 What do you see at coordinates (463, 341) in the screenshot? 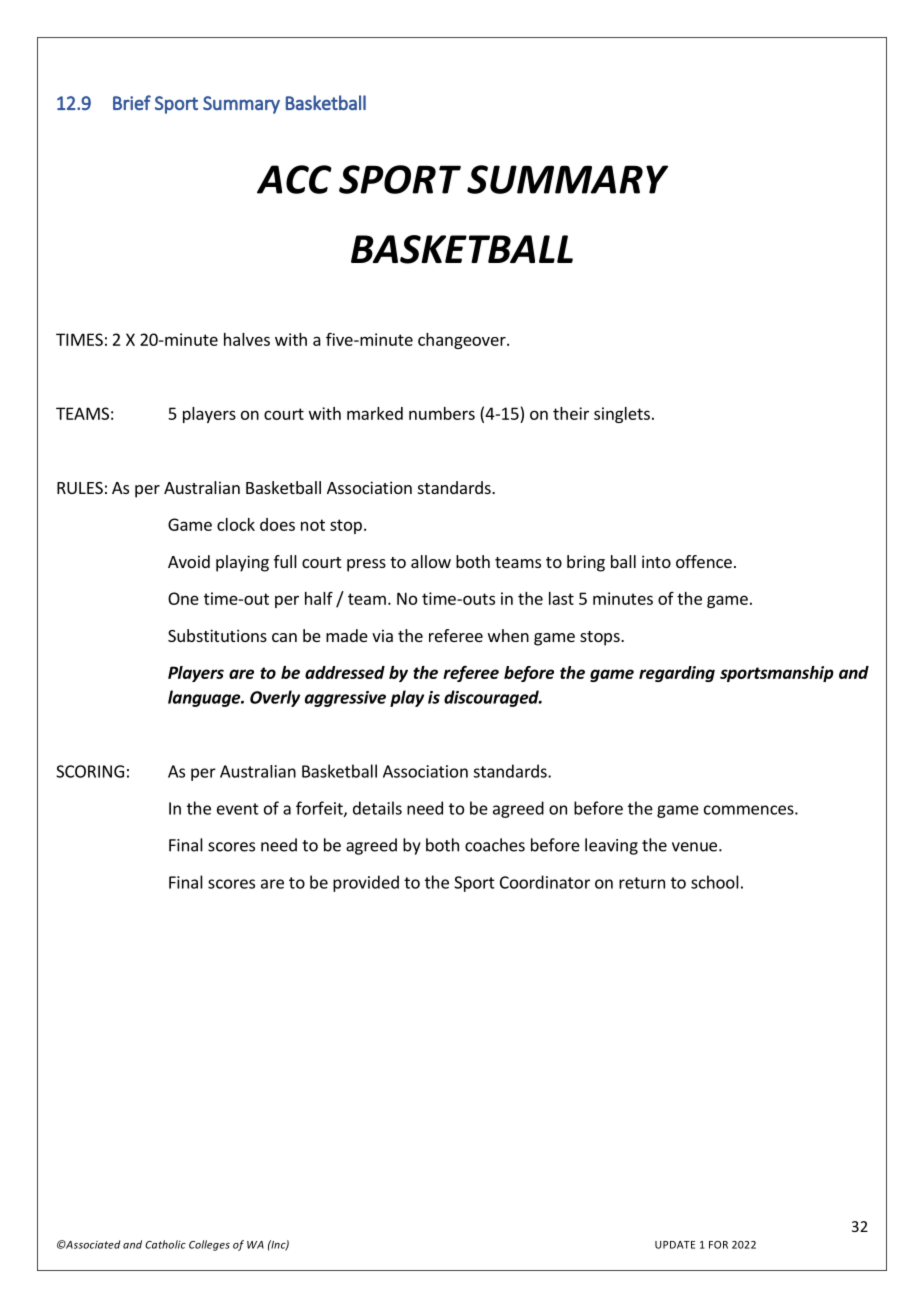
I see `changeover` at bounding box center [463, 341].
